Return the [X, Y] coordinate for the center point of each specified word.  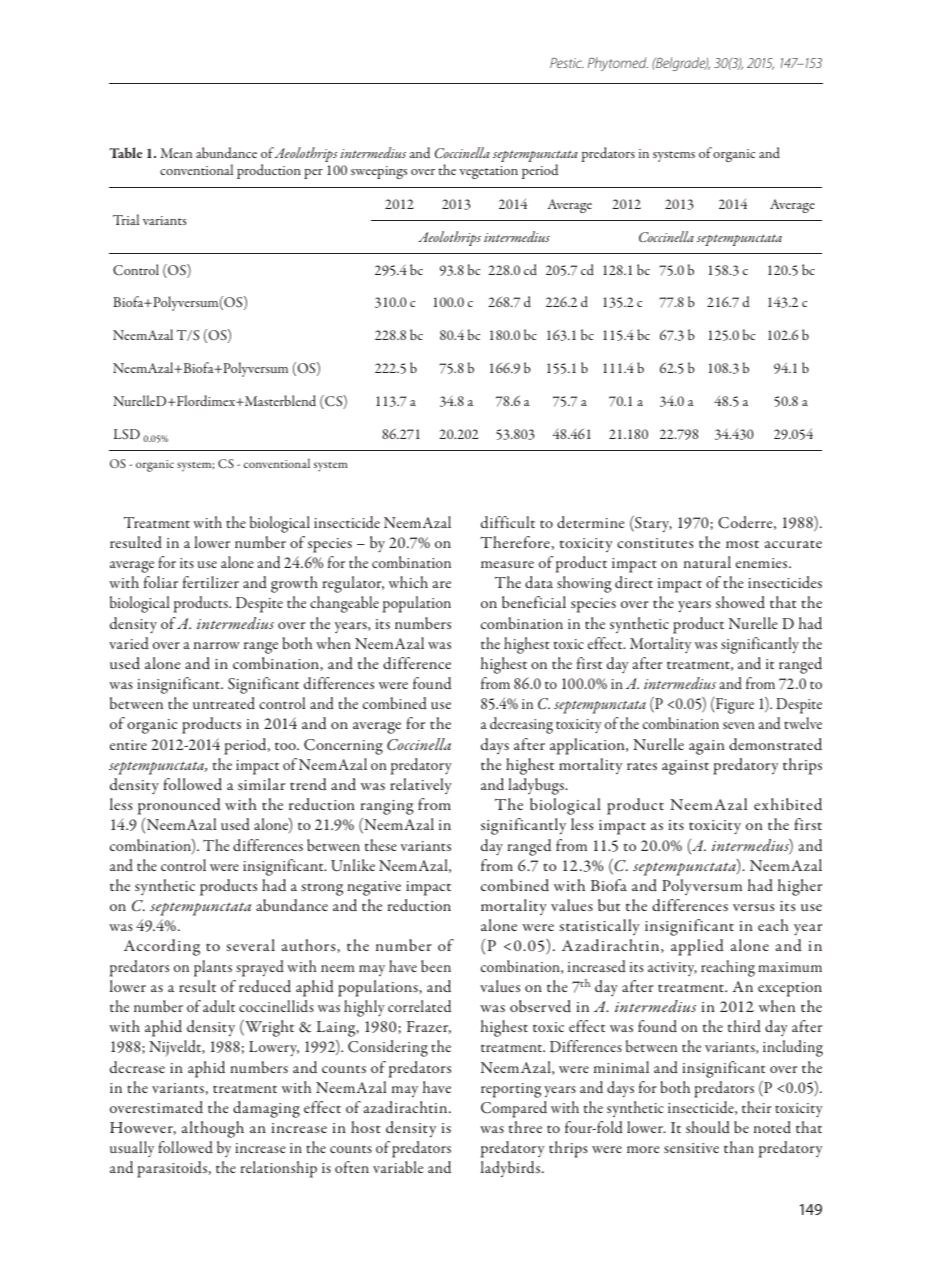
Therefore [515, 542]
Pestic [567, 63]
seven [739, 725]
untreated [224, 703]
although [213, 1129]
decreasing [521, 725]
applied [697, 947]
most [742, 544]
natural [707, 562]
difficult [508, 522]
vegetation [488, 172]
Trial [126, 219]
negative [374, 888]
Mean [176, 153]
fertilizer [211, 582]
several [250, 945]
